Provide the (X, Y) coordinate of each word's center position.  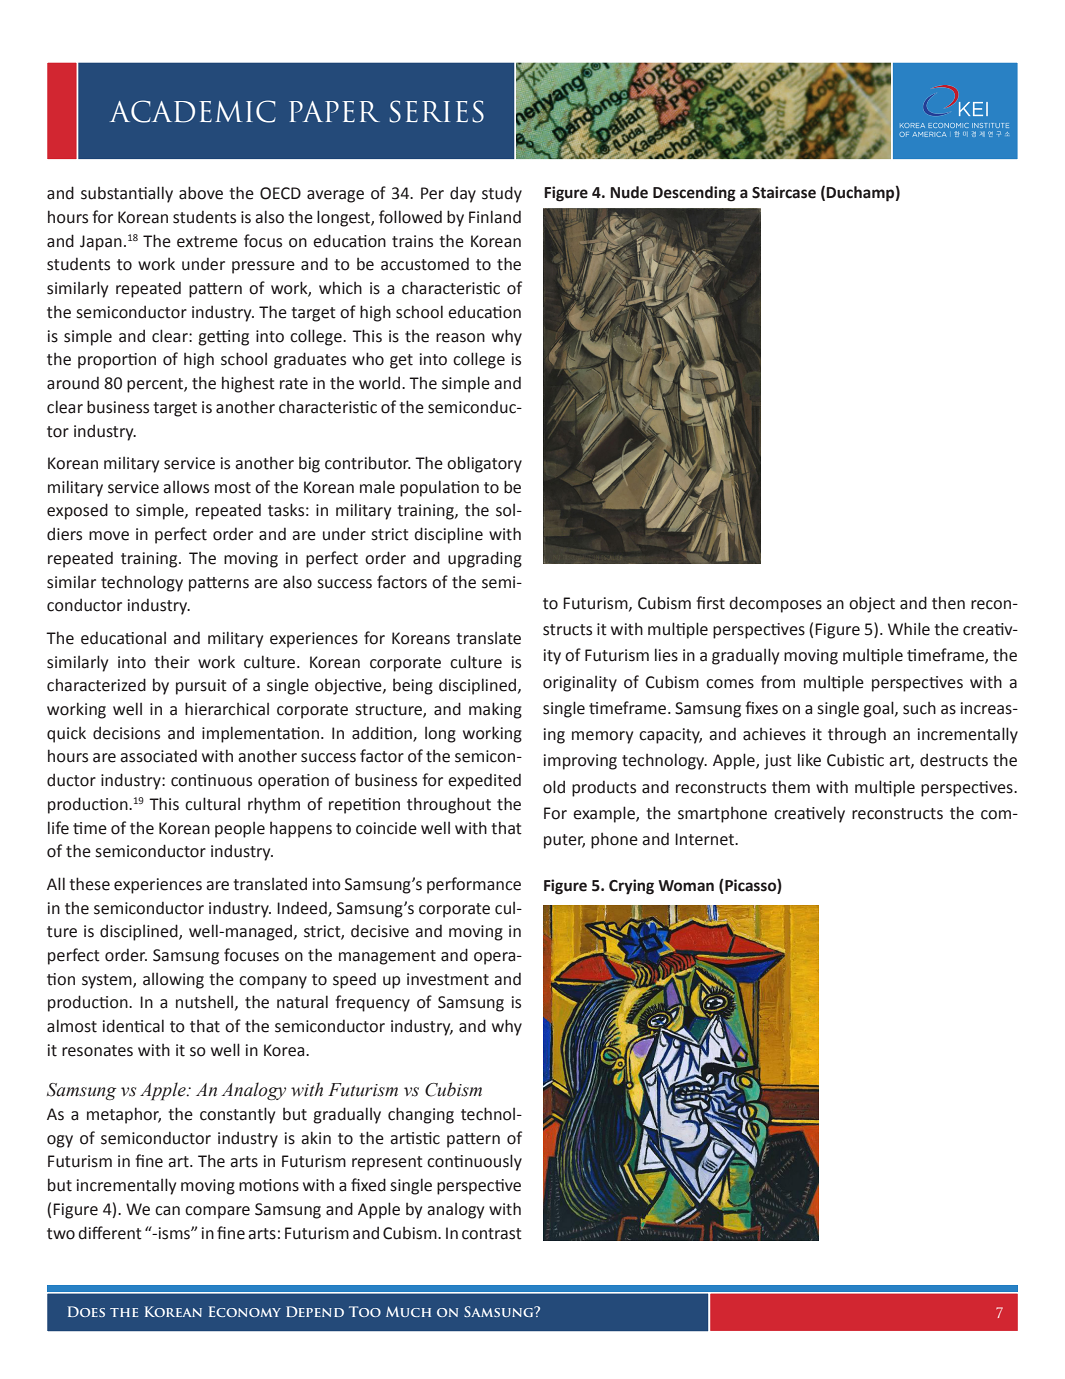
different (110, 1233)
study (502, 194)
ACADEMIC (193, 111)
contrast (492, 1234)
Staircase (784, 192)
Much (408, 1311)
